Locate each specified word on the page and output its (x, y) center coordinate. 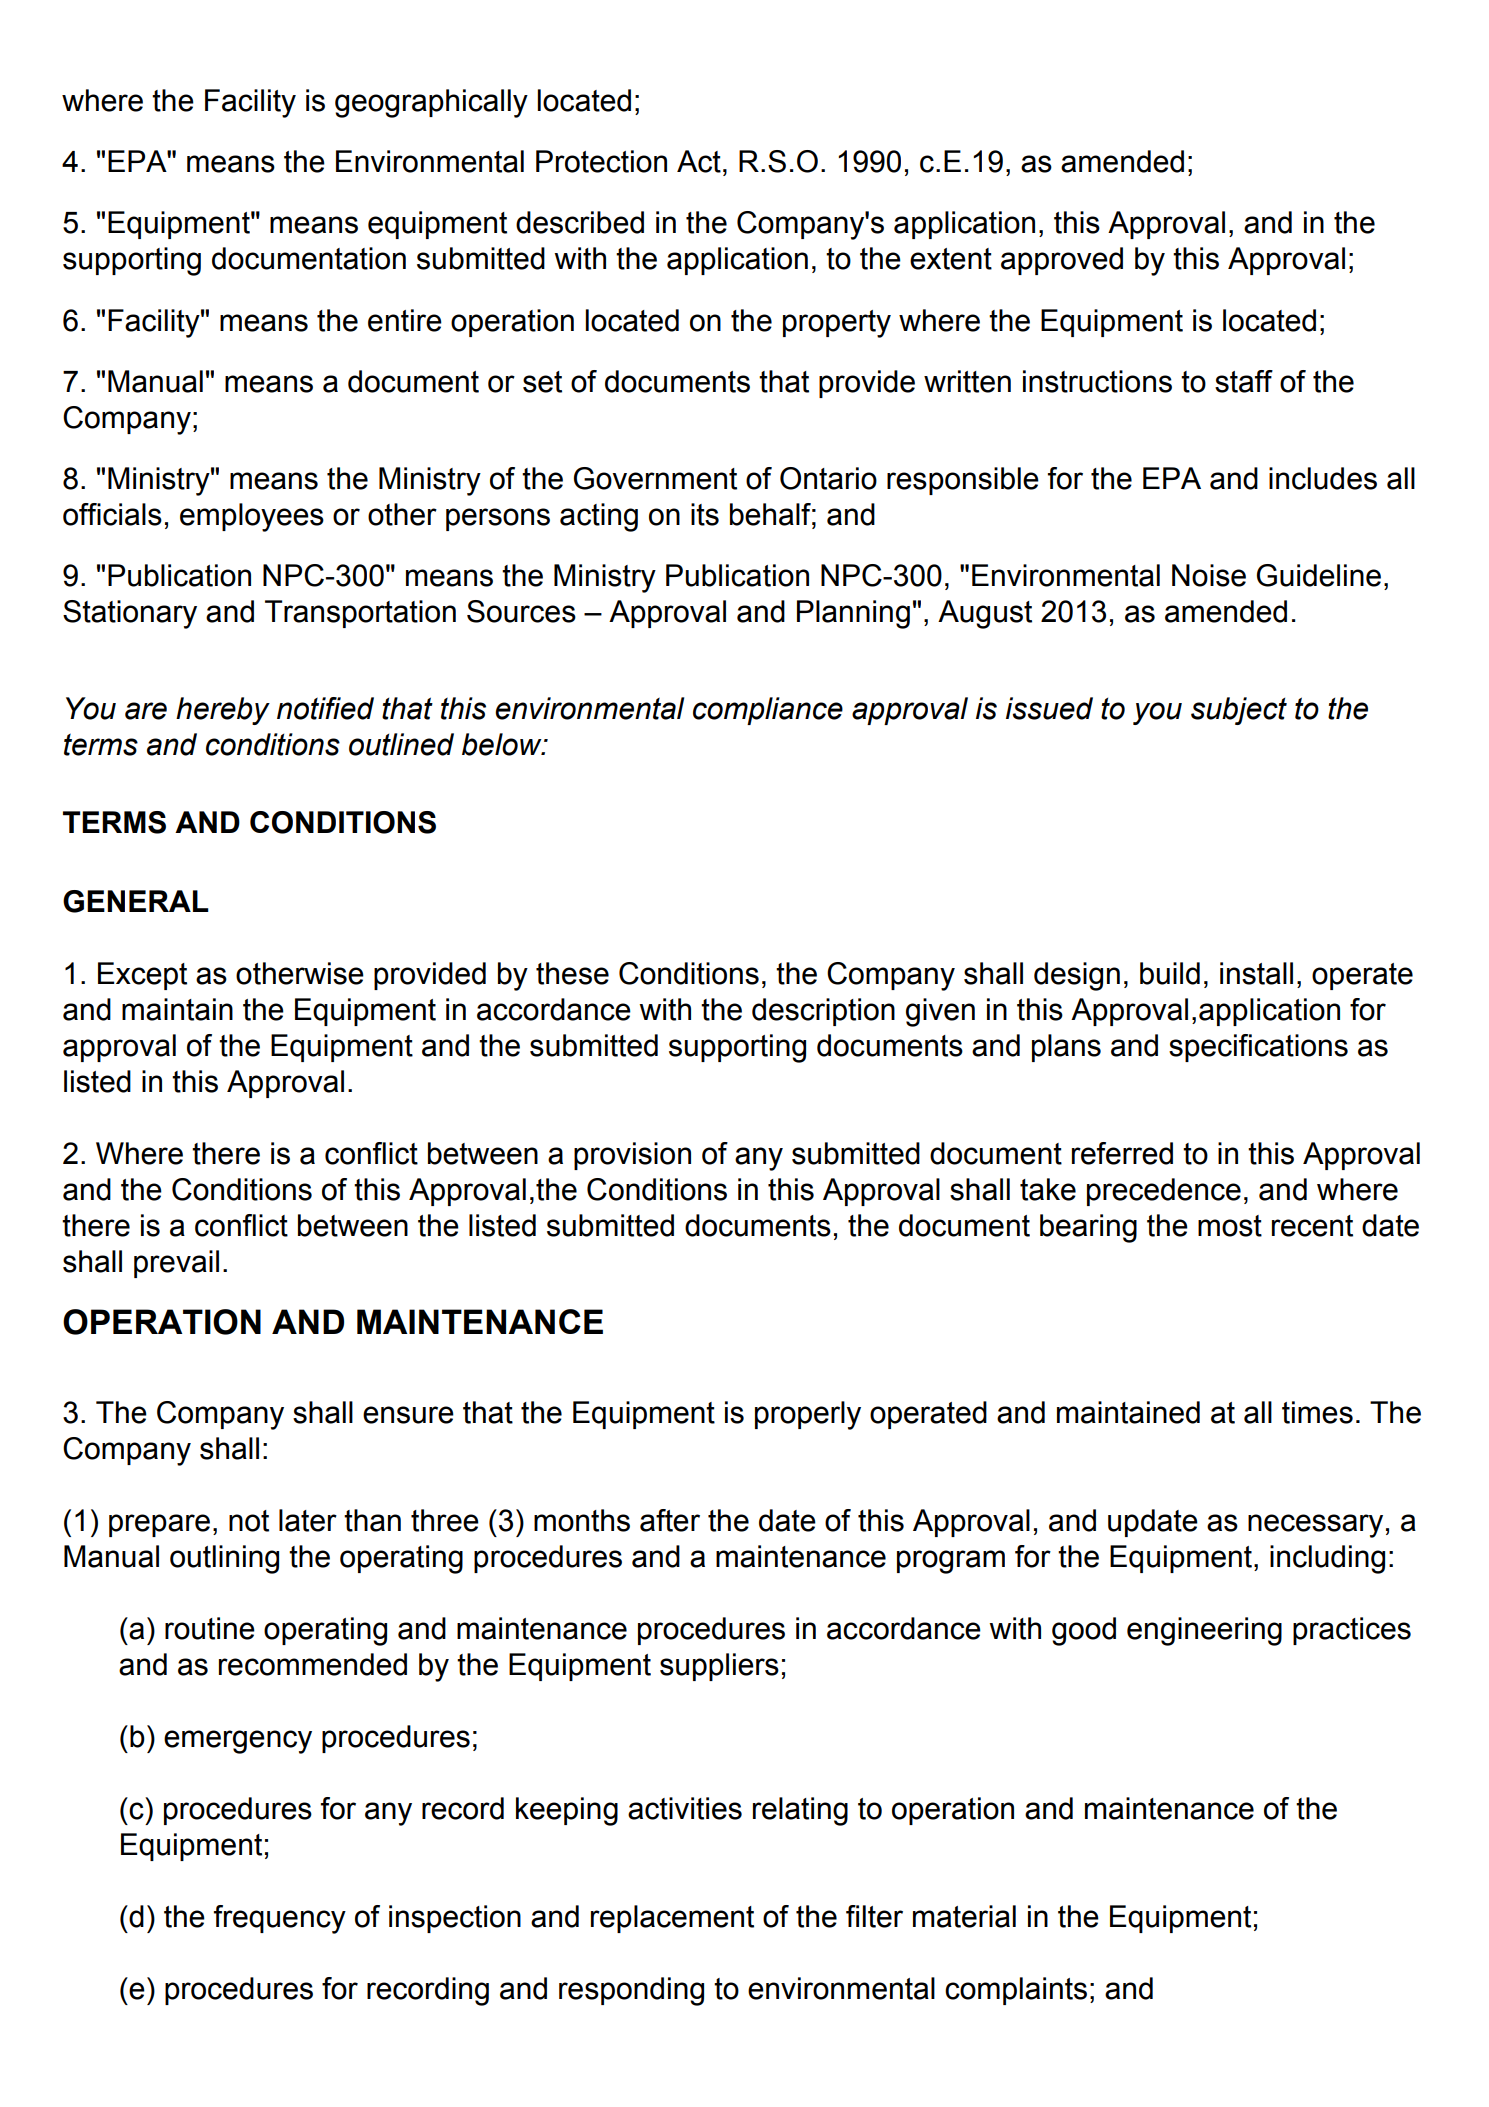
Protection (601, 161)
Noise (1209, 575)
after (670, 1520)
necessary (1315, 1526)
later (308, 1520)
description (823, 1012)
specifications (1258, 1048)
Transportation (360, 614)
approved (1062, 261)
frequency (280, 1919)
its (705, 514)
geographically (431, 103)
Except (142, 976)
